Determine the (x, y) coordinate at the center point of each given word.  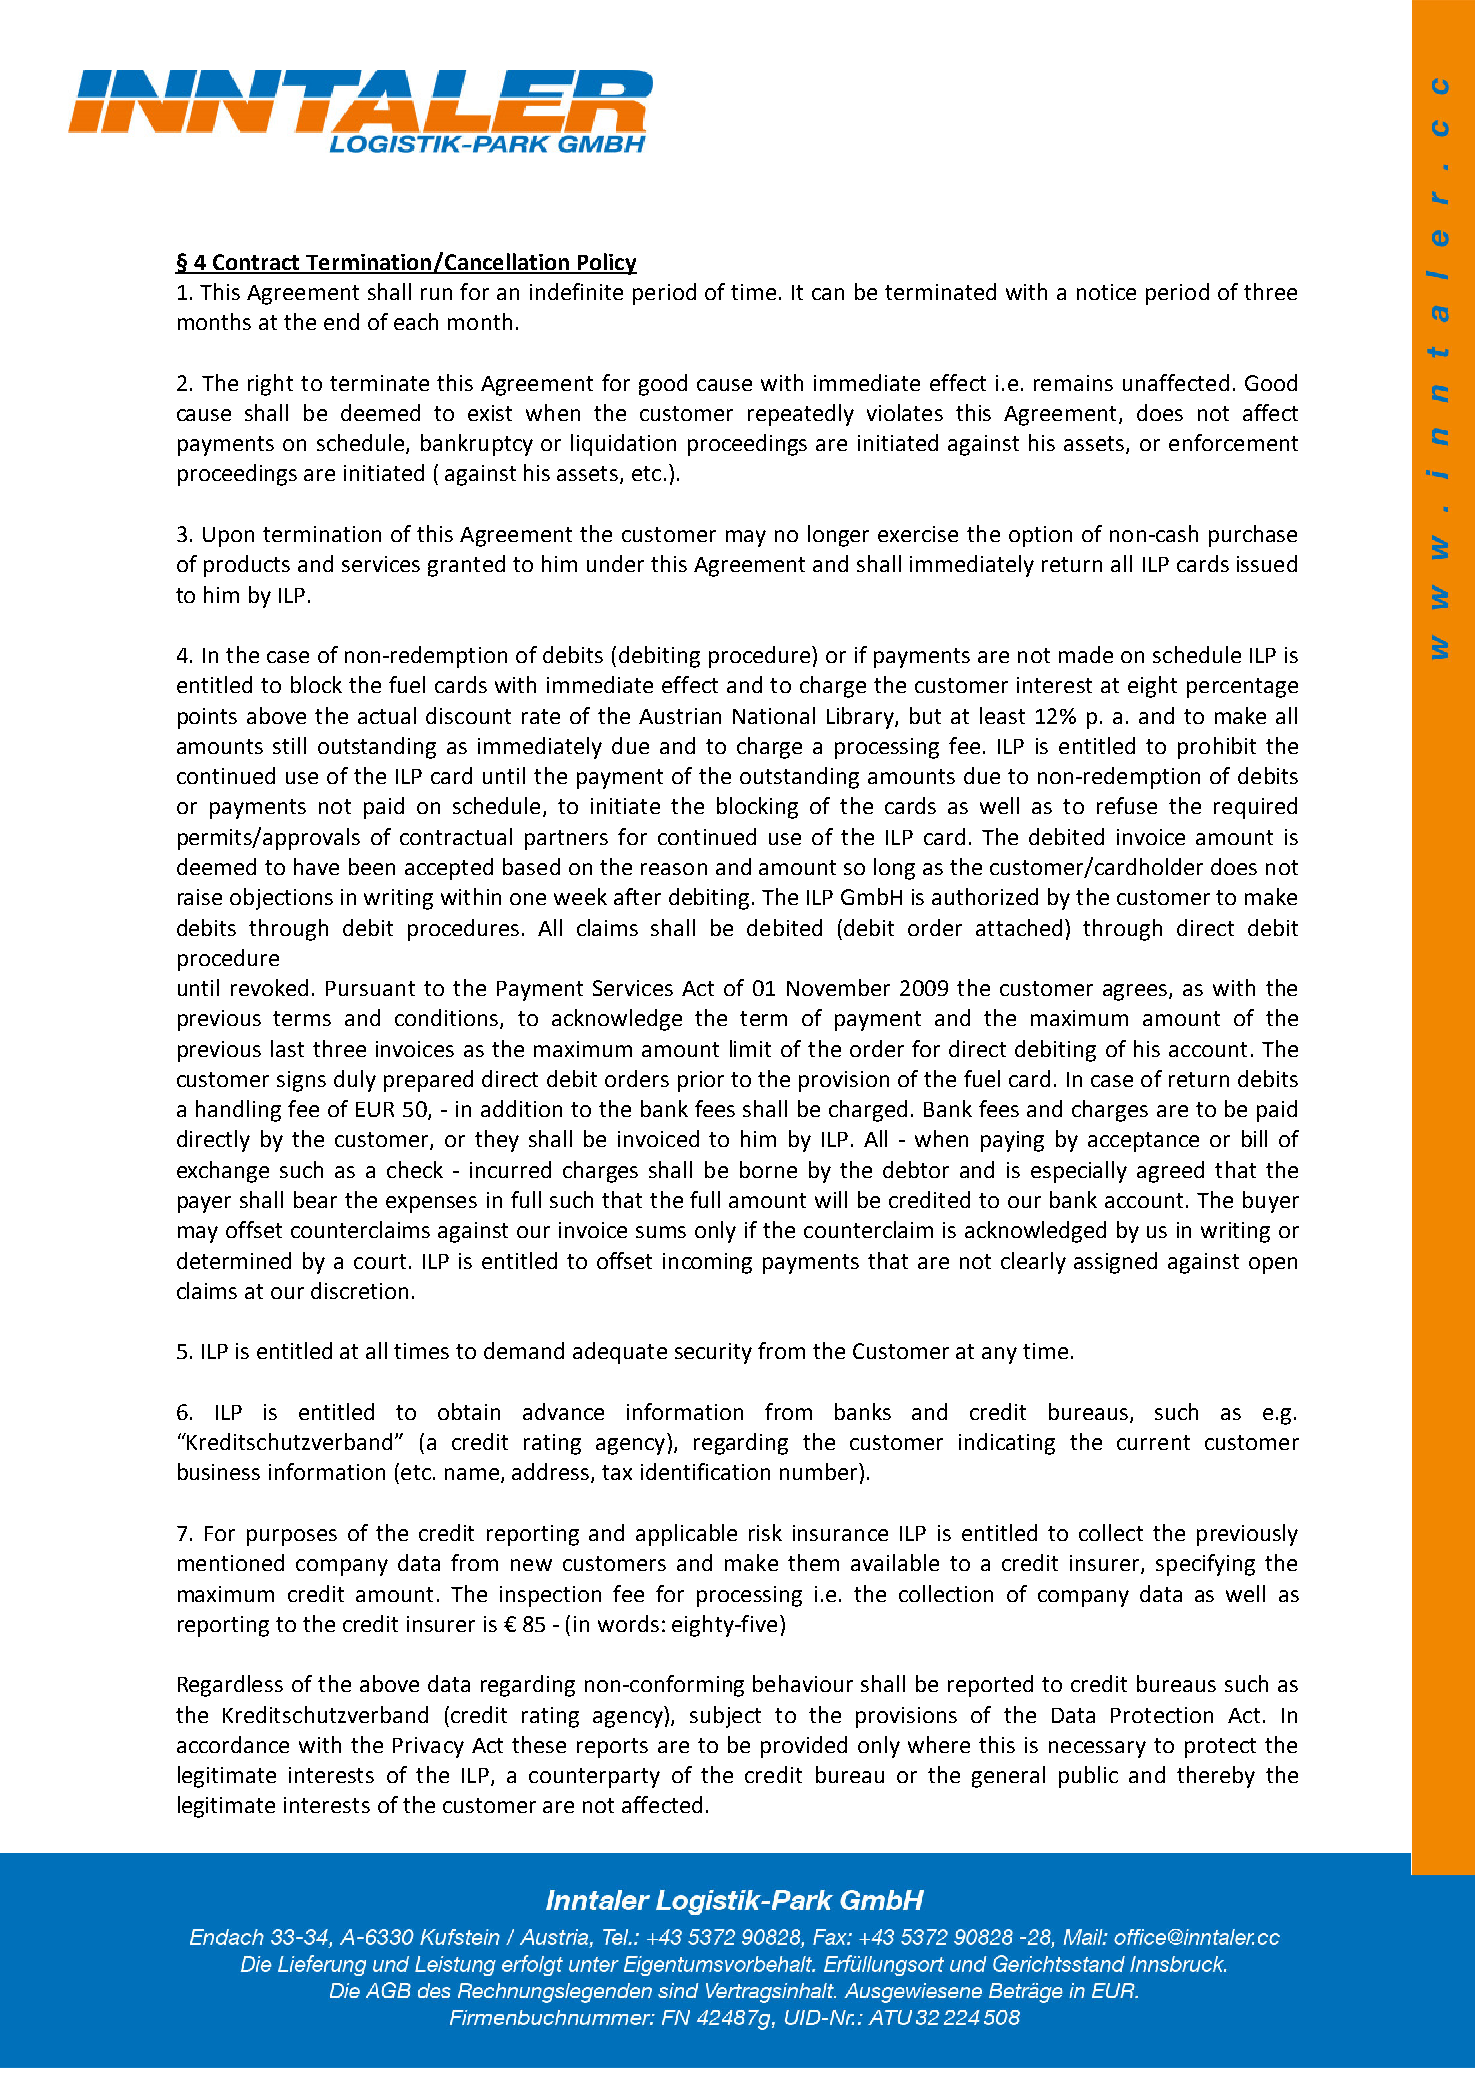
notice (1106, 292)
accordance (233, 1744)
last (287, 1048)
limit (750, 1048)
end (341, 321)
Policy (606, 264)
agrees (1136, 992)
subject (725, 1717)
